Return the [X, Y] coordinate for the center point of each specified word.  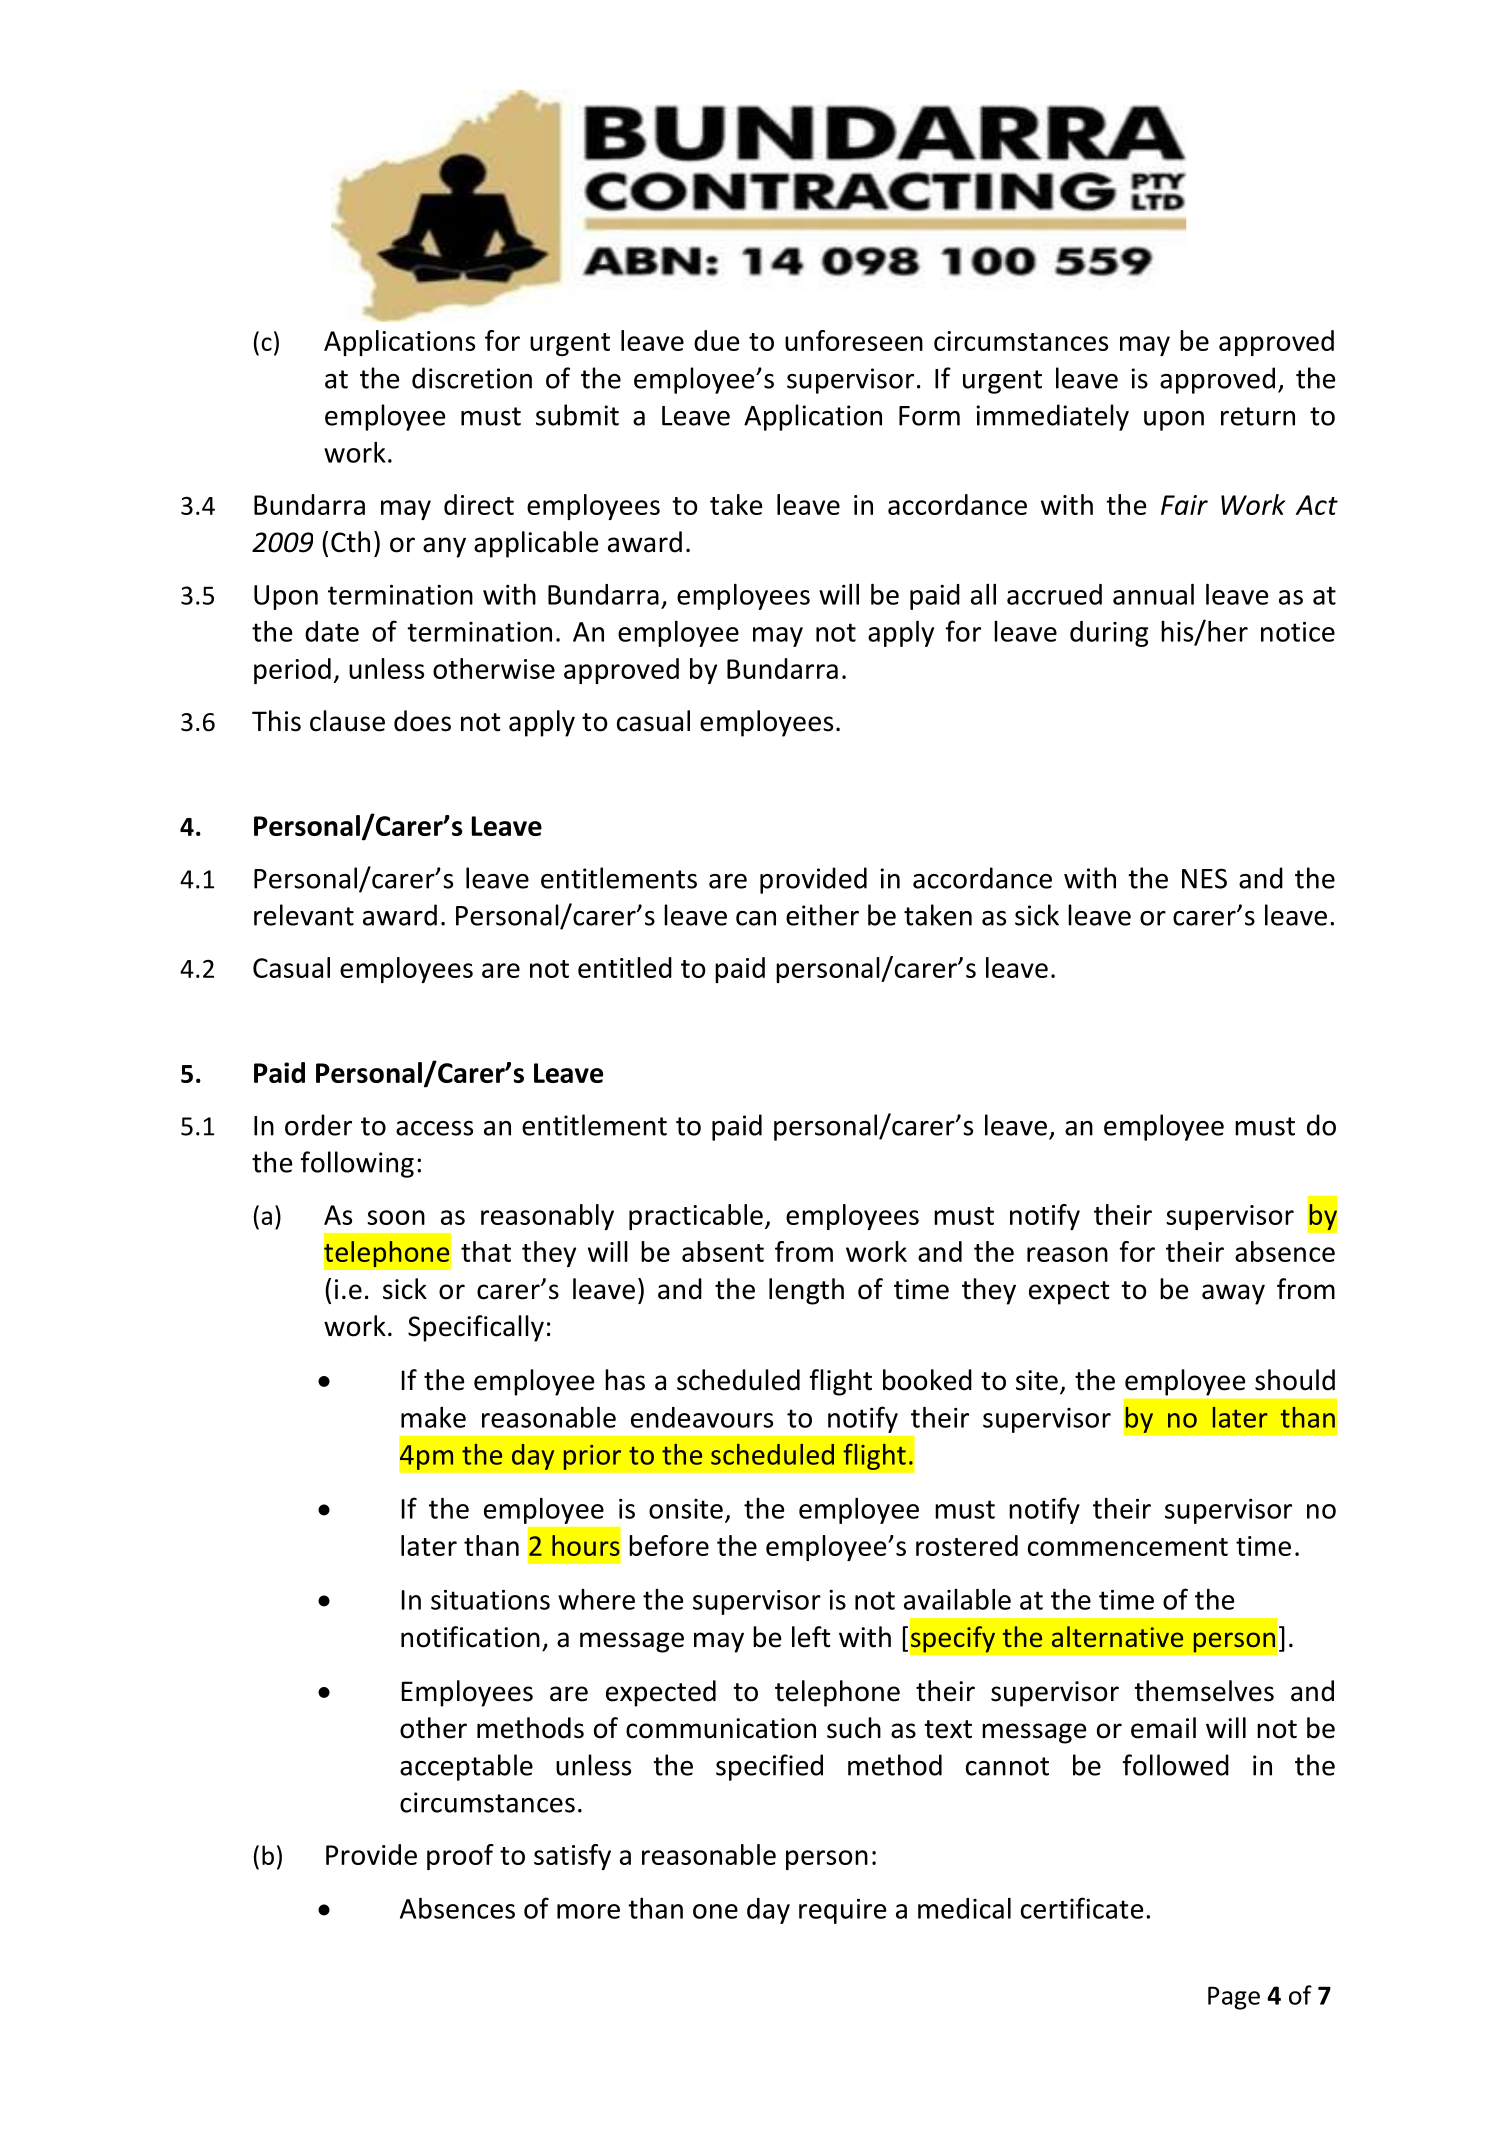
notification [470, 1637]
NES [1204, 878]
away [1233, 1294]
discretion [472, 378]
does [422, 721]
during [1109, 634]
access [434, 1128]
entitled [625, 967]
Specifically [476, 1328]
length [806, 1291]
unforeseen [854, 340]
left [811, 1637]
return [1258, 416]
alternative [1117, 1636]
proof [460, 1857]
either [822, 915]
